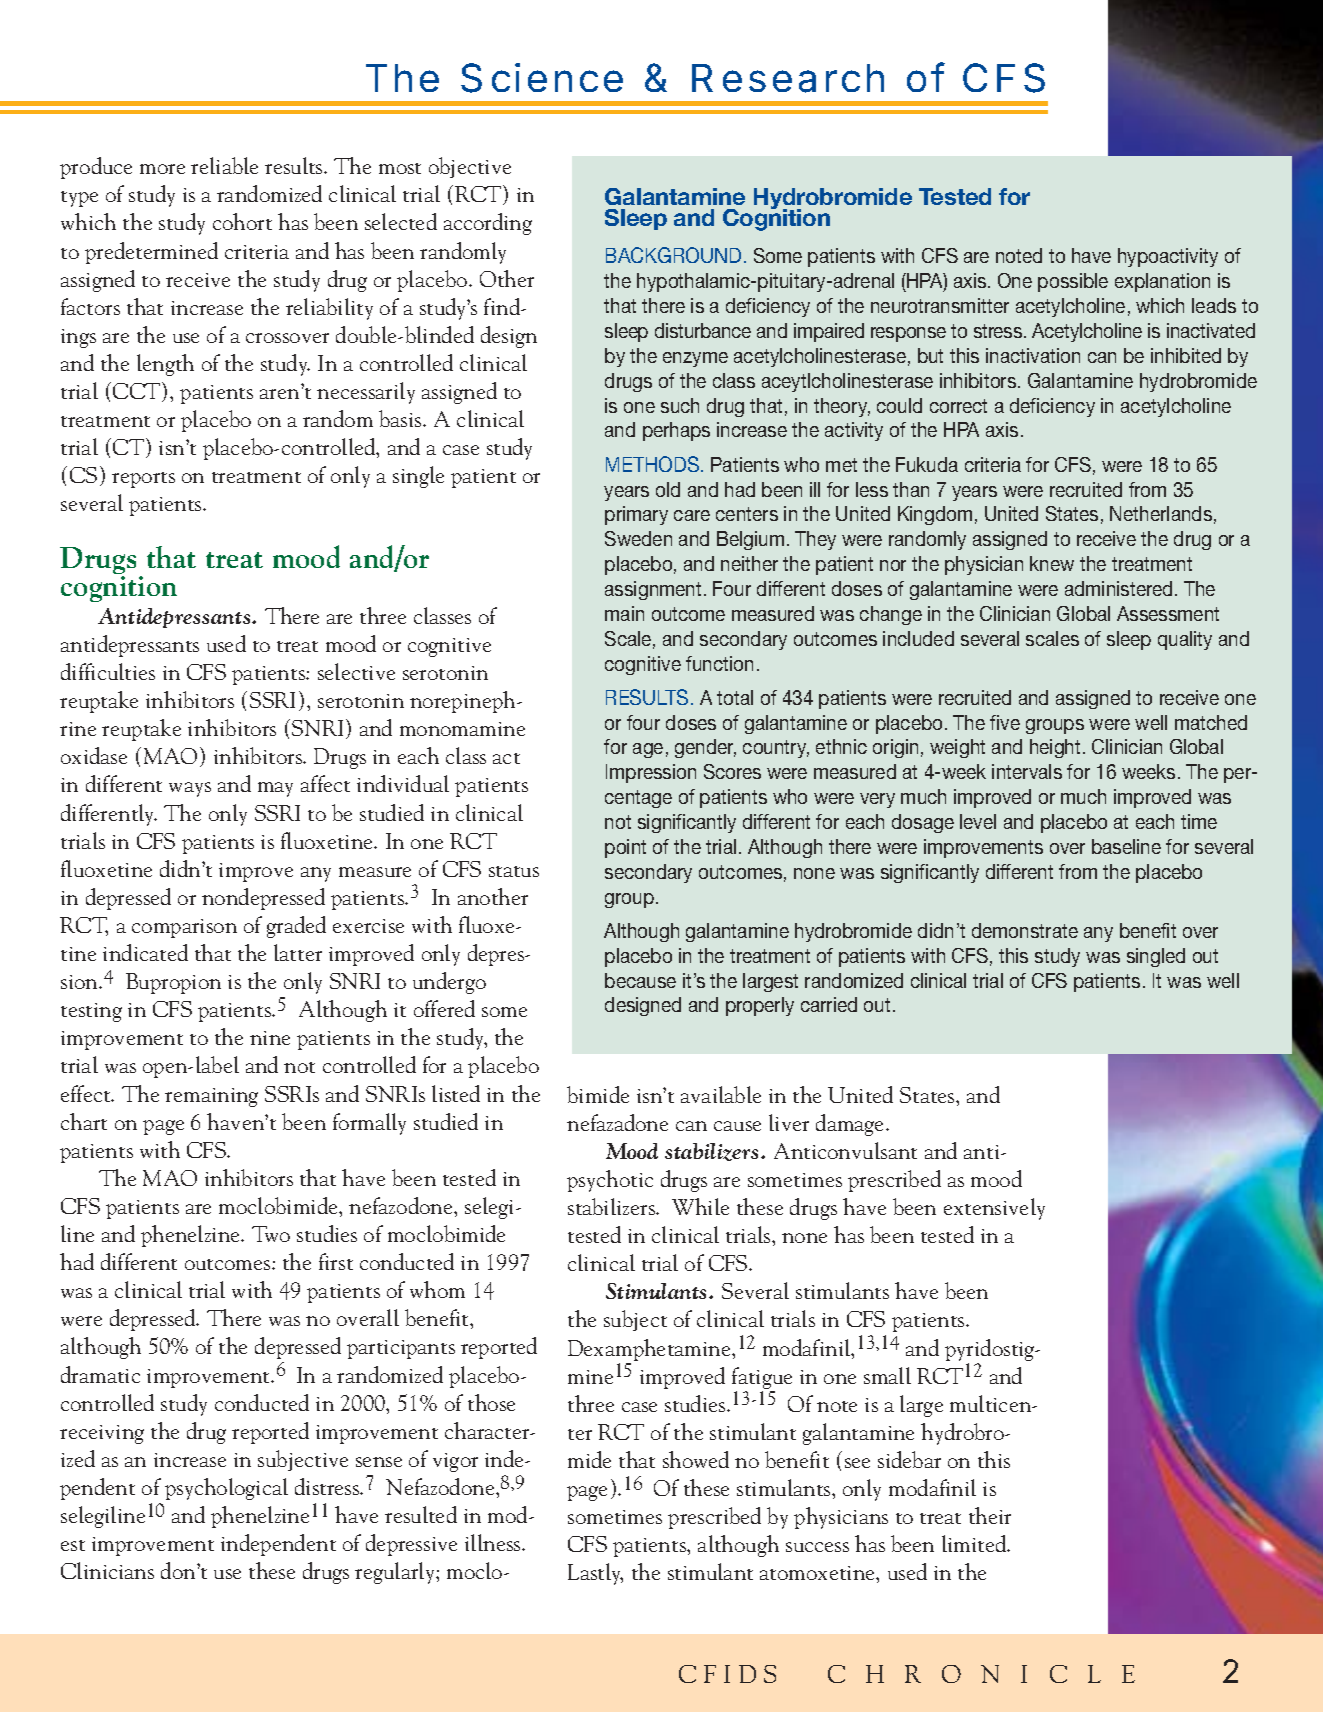 Image resolution: width=1323 pixels, height=1712 pixels. Describe the element at coordinates (625, 848) in the screenshot. I see `point` at that location.
